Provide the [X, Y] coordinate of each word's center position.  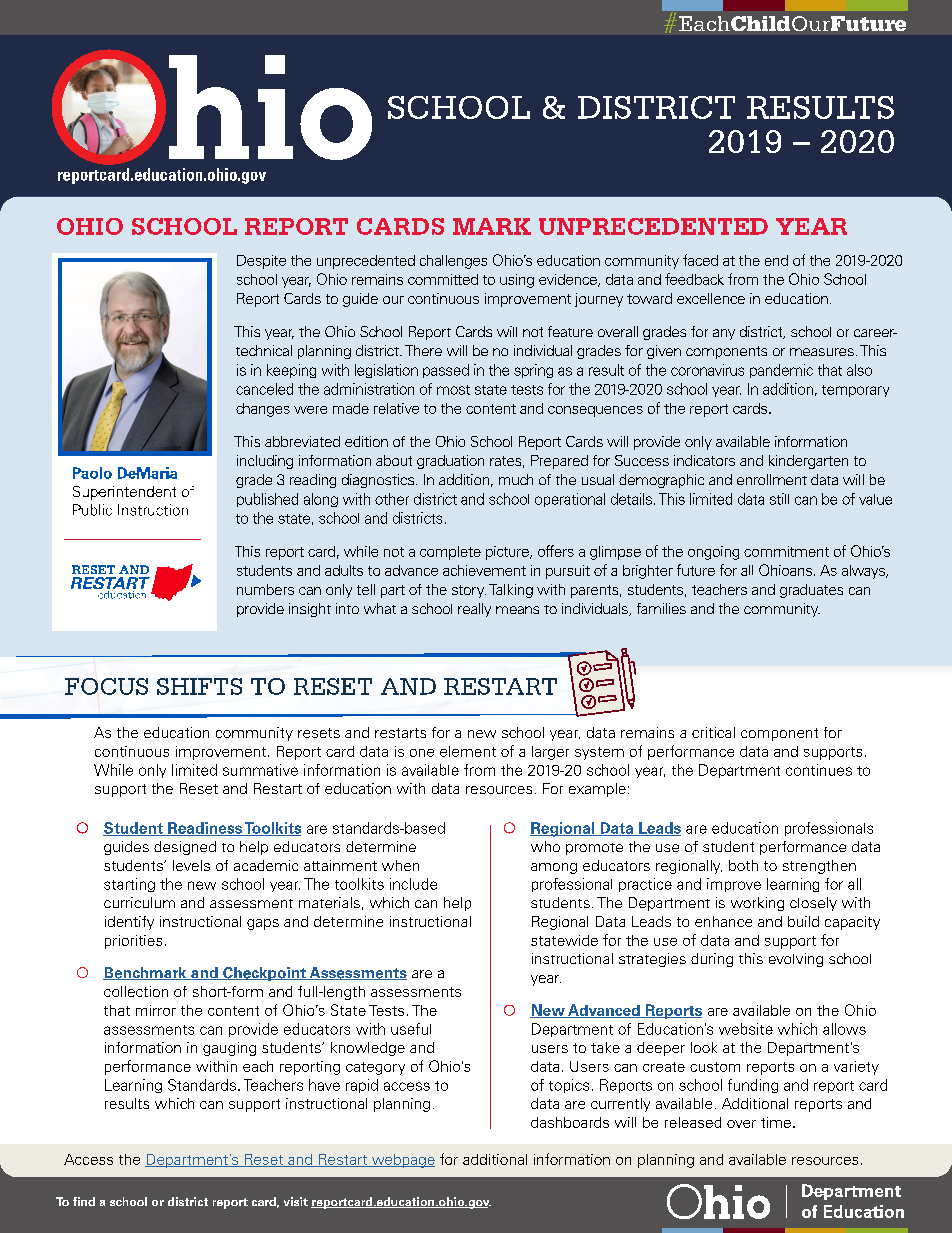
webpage [402, 1161]
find [84, 1201]
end [776, 260]
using [517, 281]
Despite [261, 262]
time [776, 1122]
